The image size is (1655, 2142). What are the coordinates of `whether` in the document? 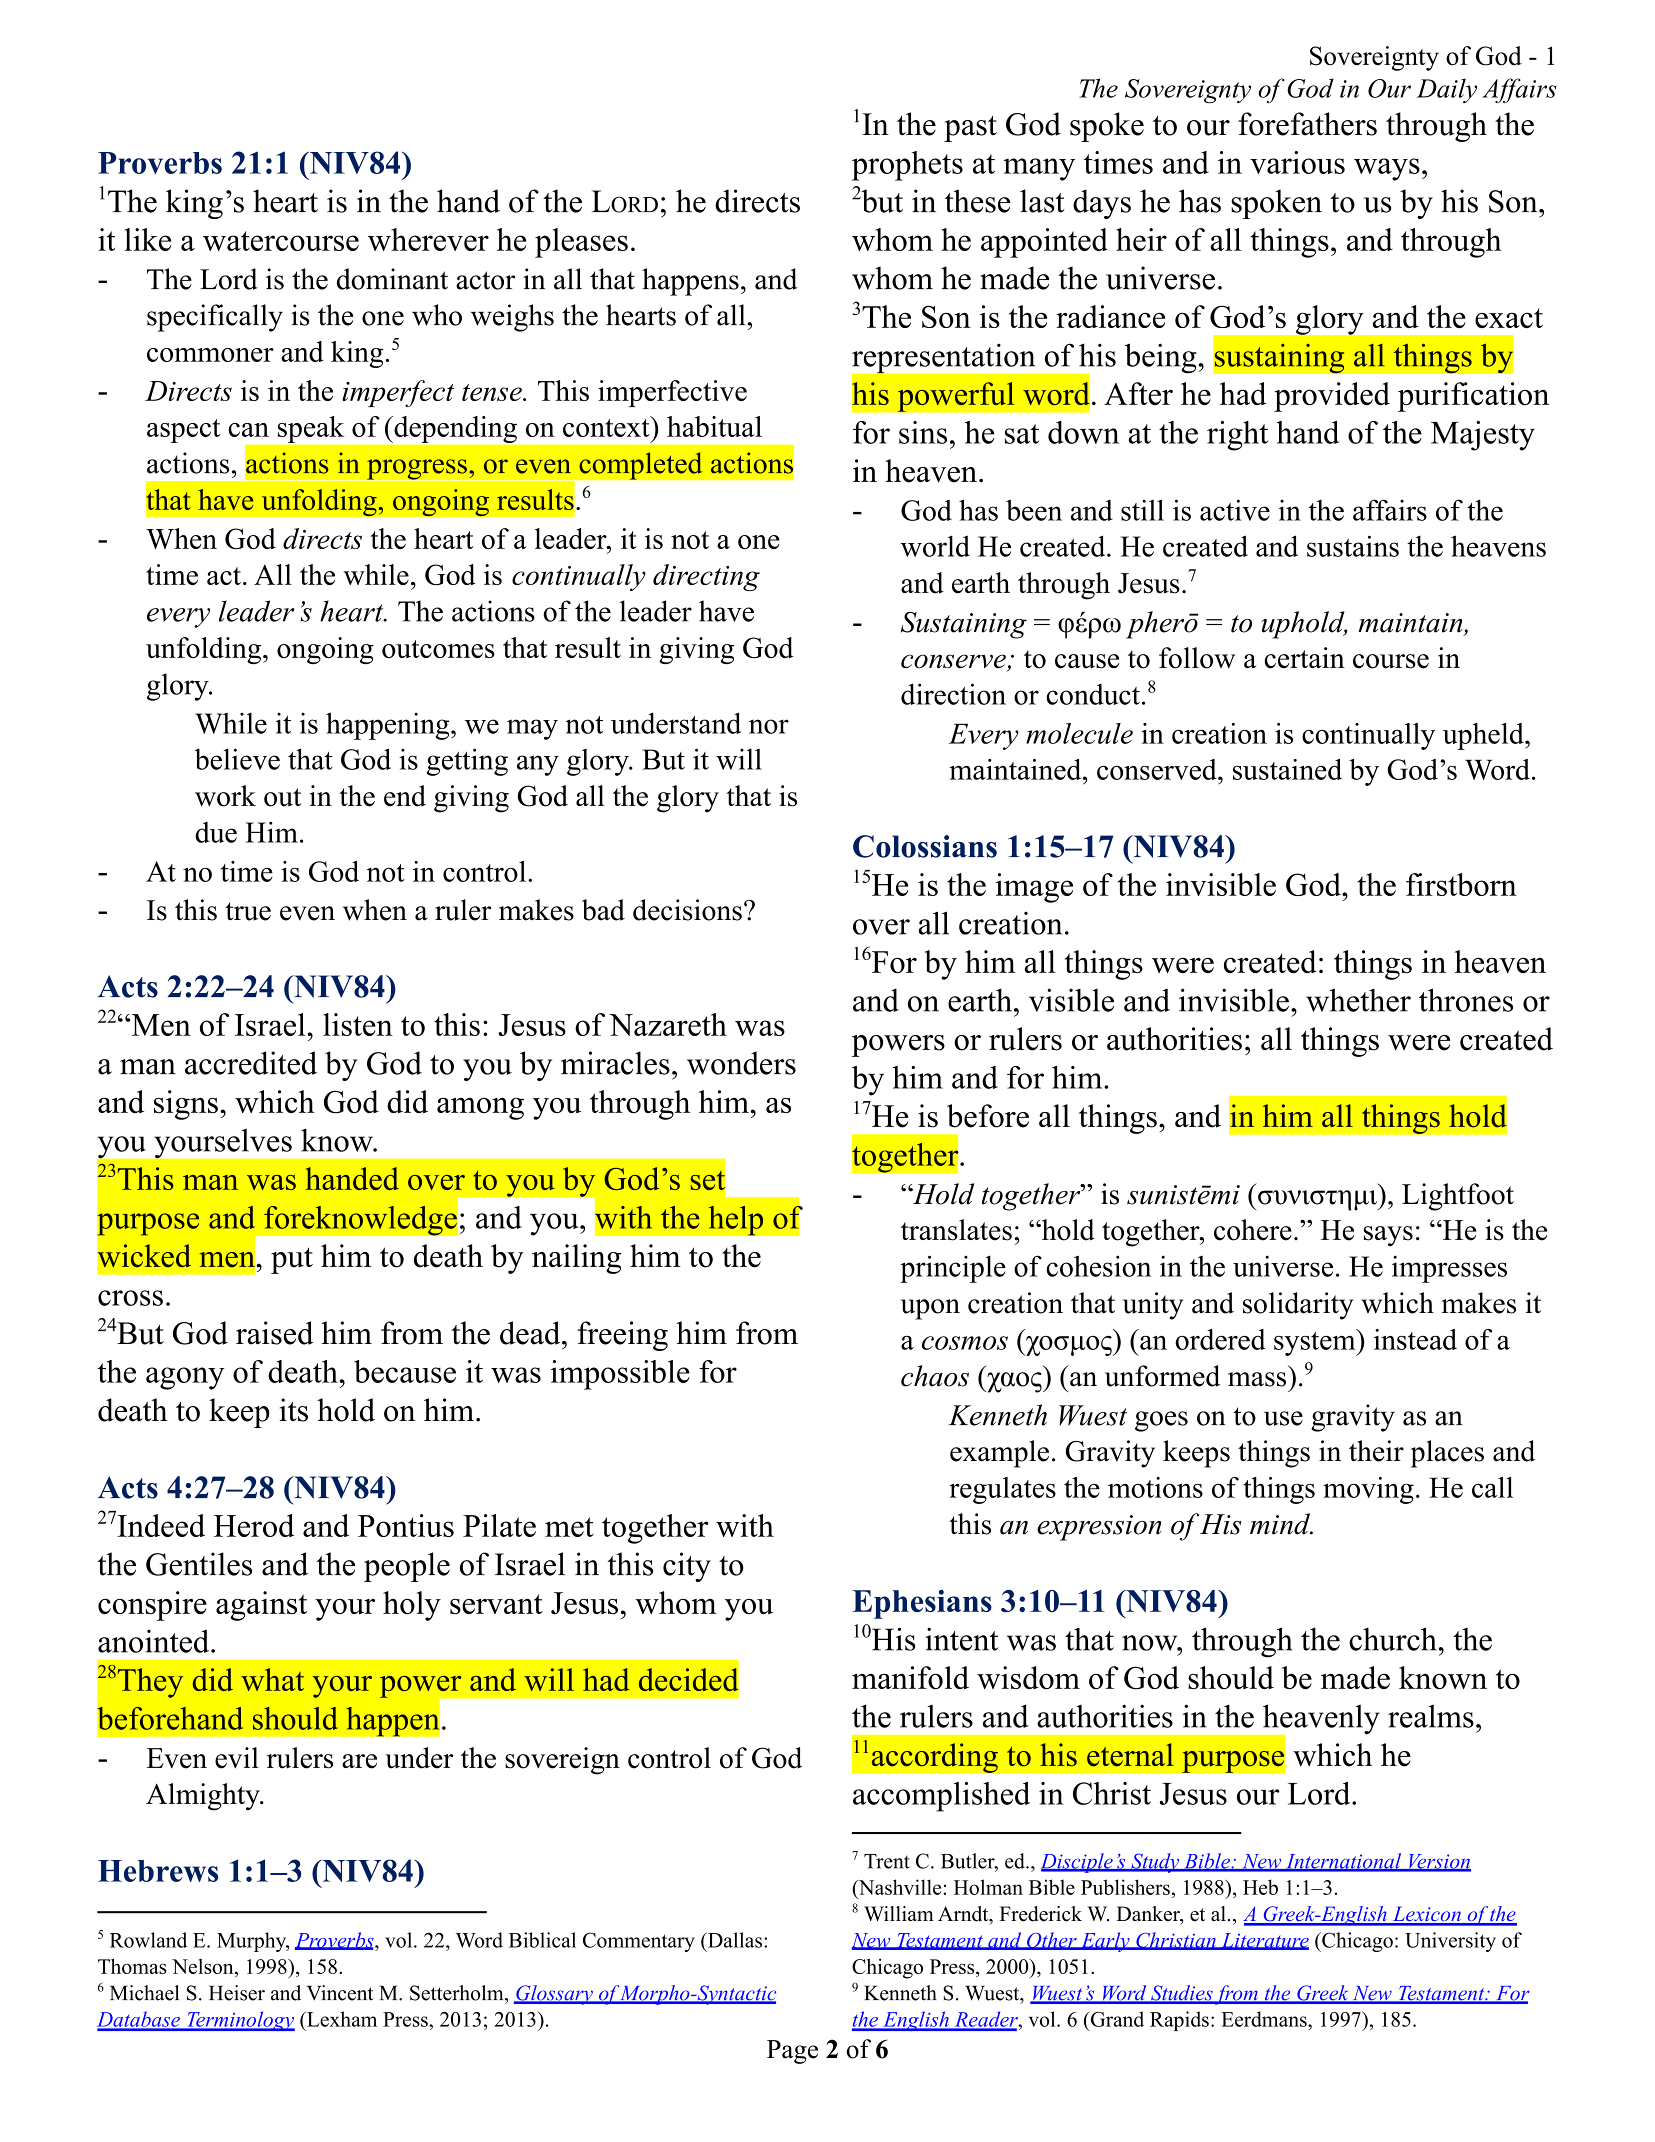 It's located at (1358, 1000).
